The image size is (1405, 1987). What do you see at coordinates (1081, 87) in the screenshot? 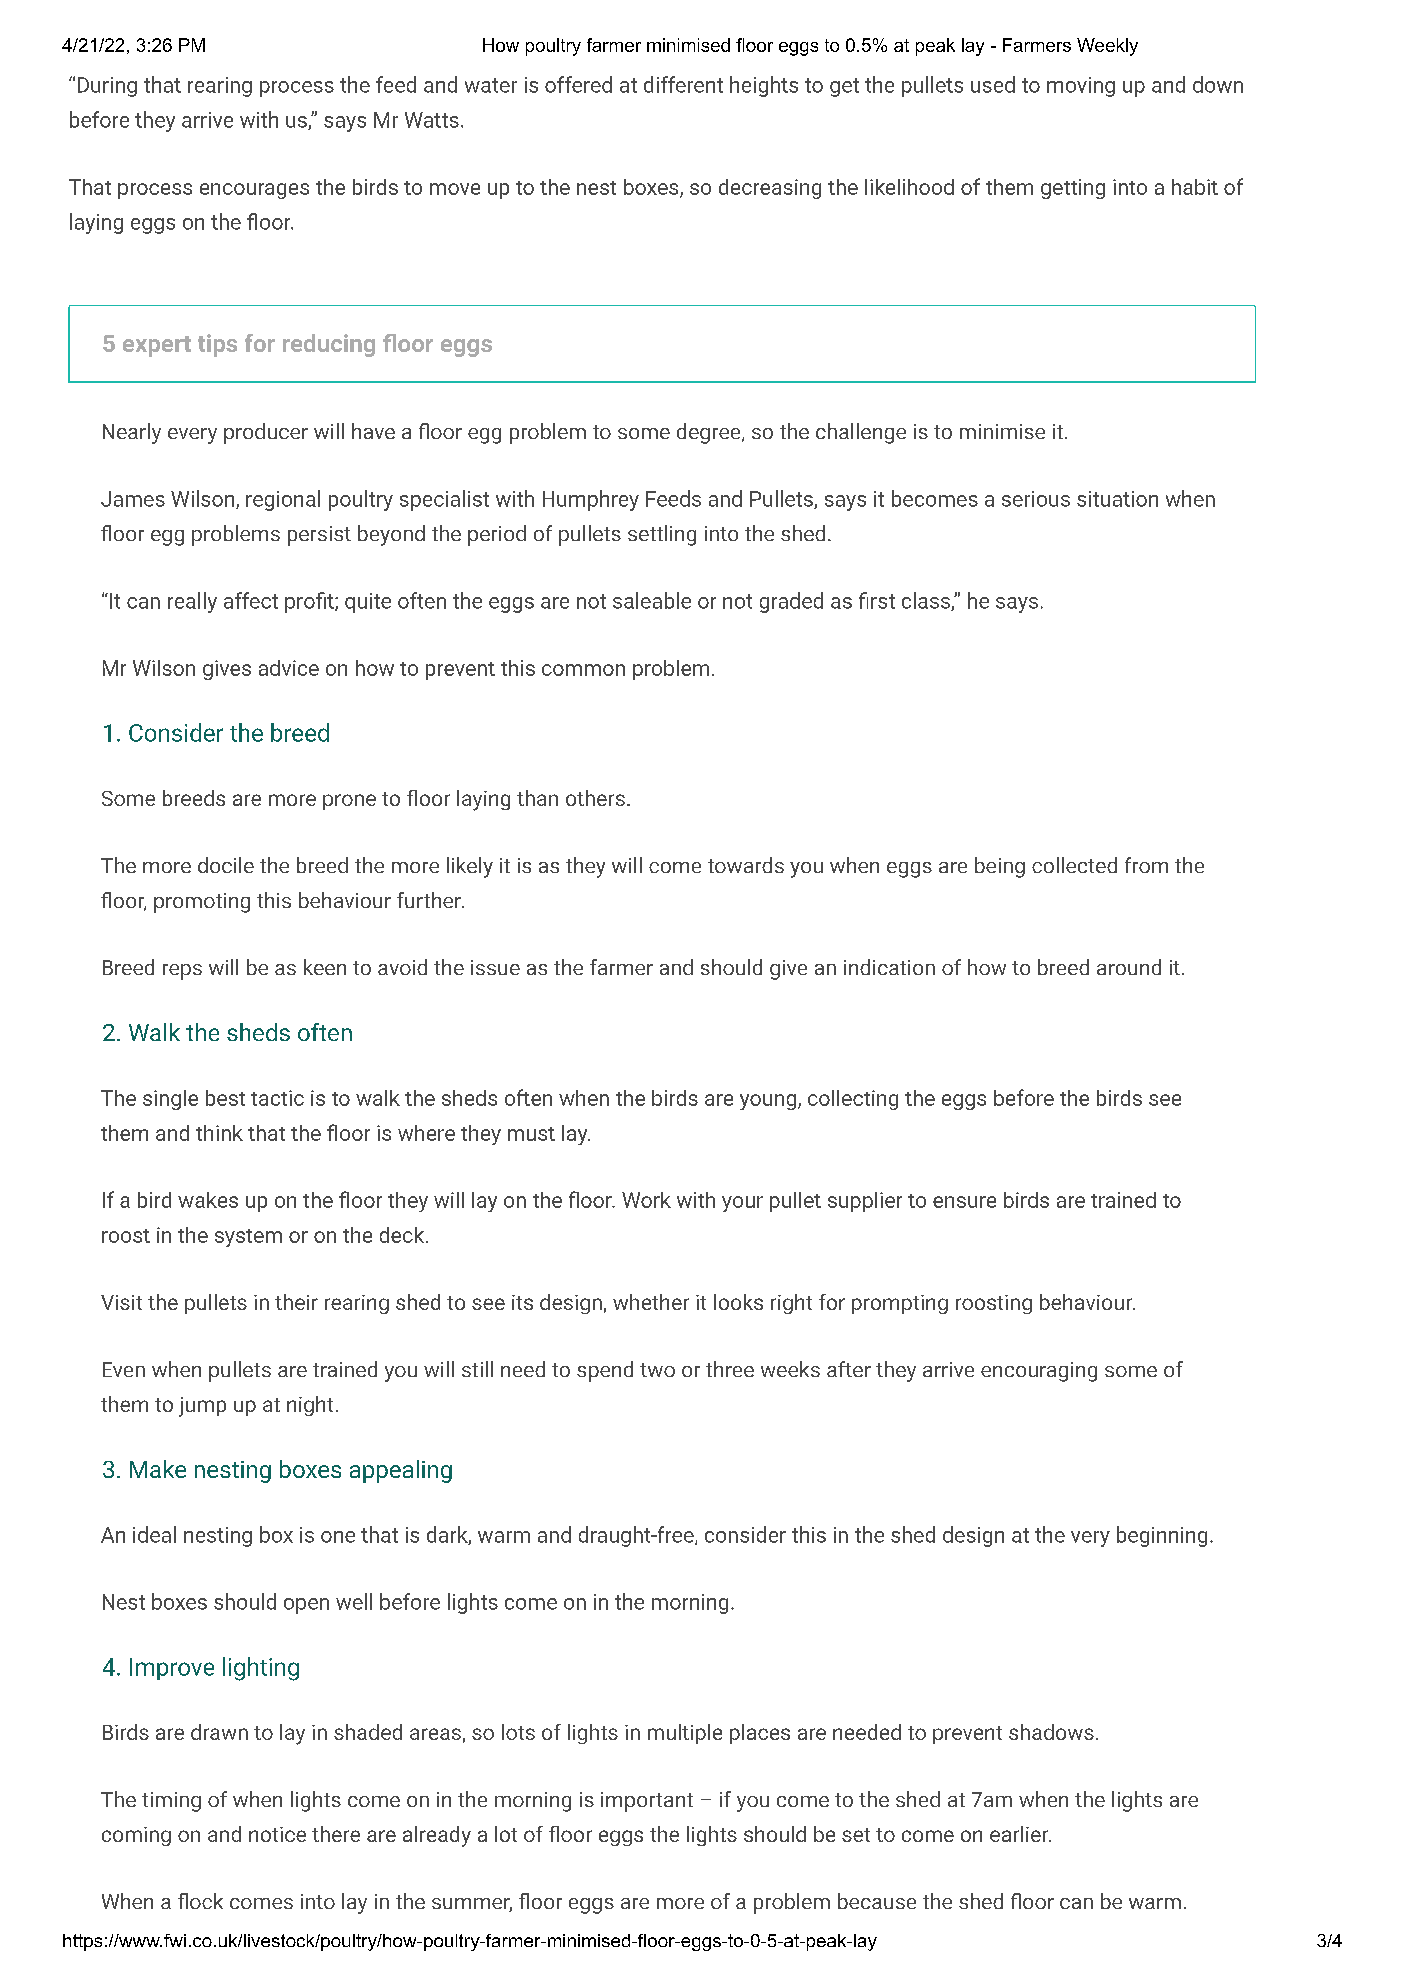
I see `moving` at bounding box center [1081, 87].
